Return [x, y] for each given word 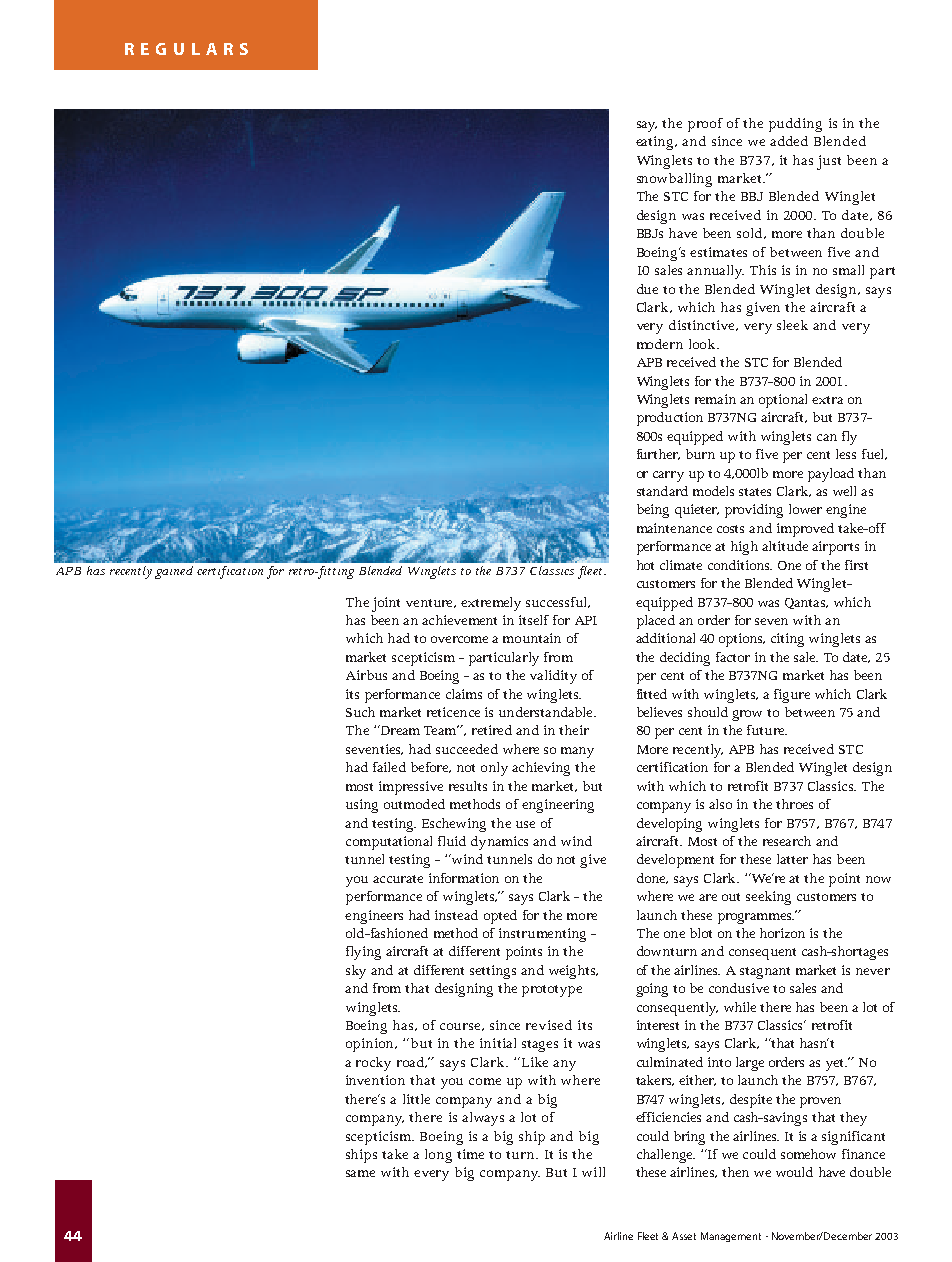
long [438, 1156]
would [794, 1172]
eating [656, 143]
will [593, 1172]
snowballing [674, 180]
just [829, 162]
